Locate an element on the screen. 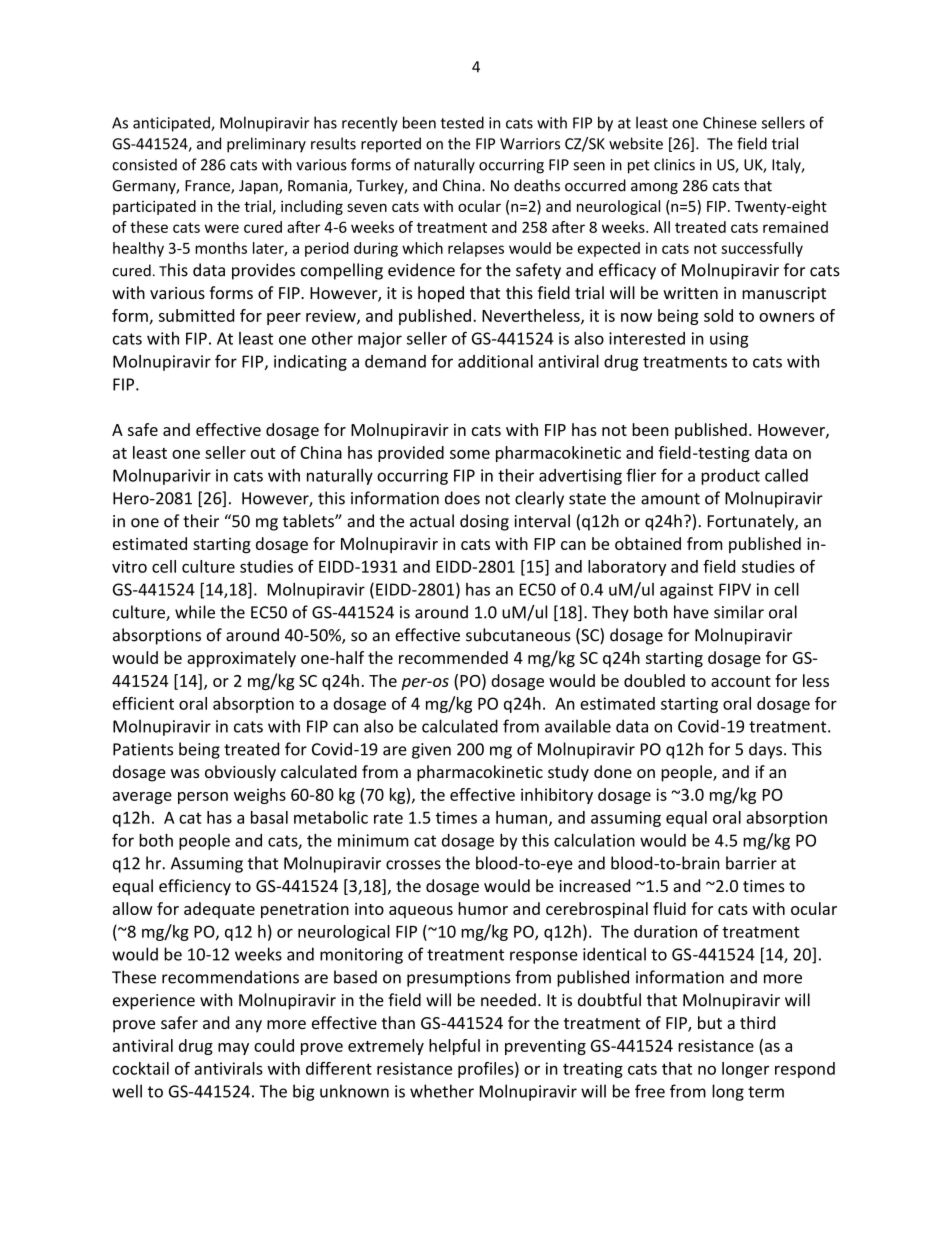 The height and width of the screenshot is (1233, 952). Chinese is located at coordinates (730, 122).
